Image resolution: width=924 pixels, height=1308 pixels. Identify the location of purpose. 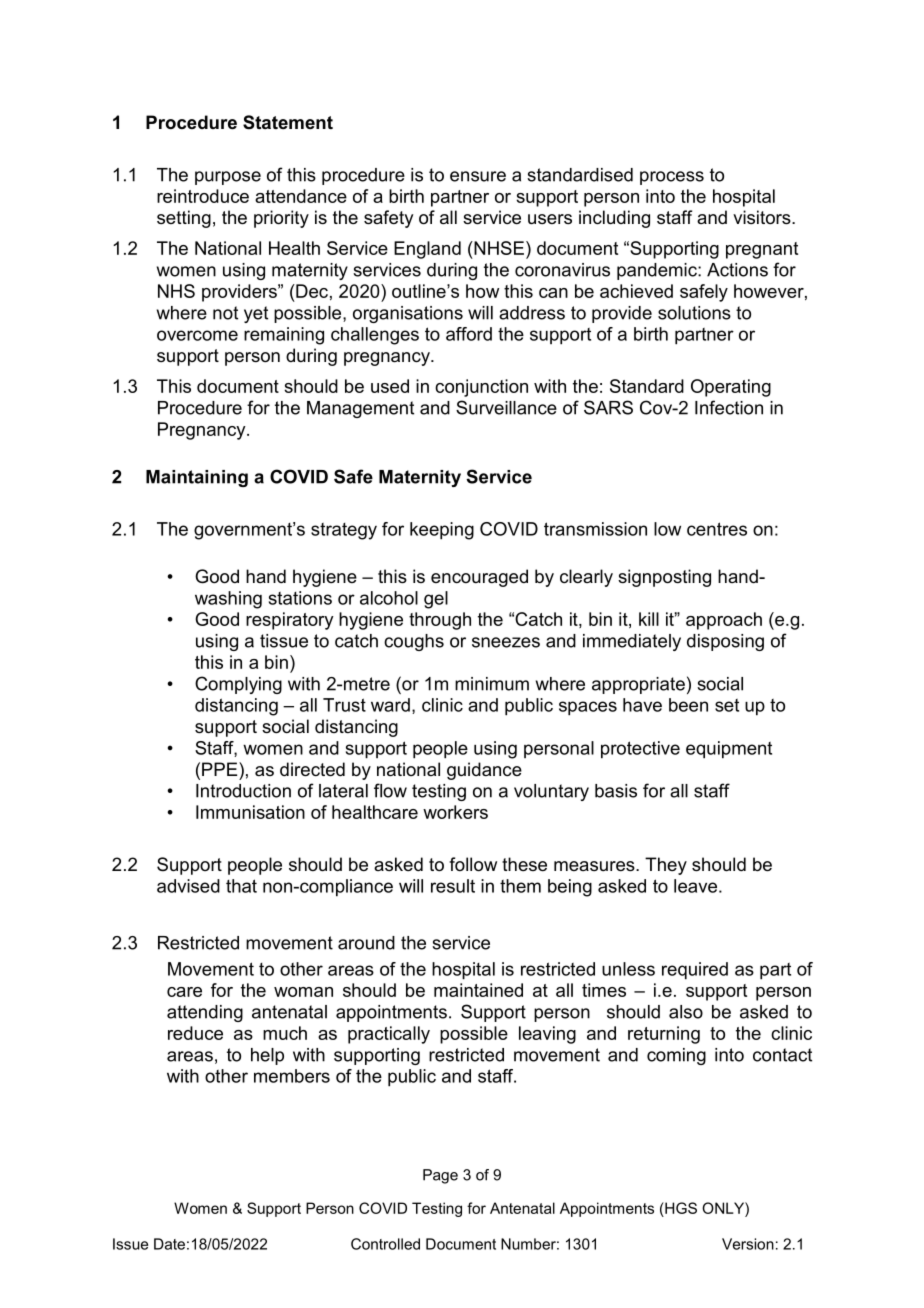
(228, 178).
